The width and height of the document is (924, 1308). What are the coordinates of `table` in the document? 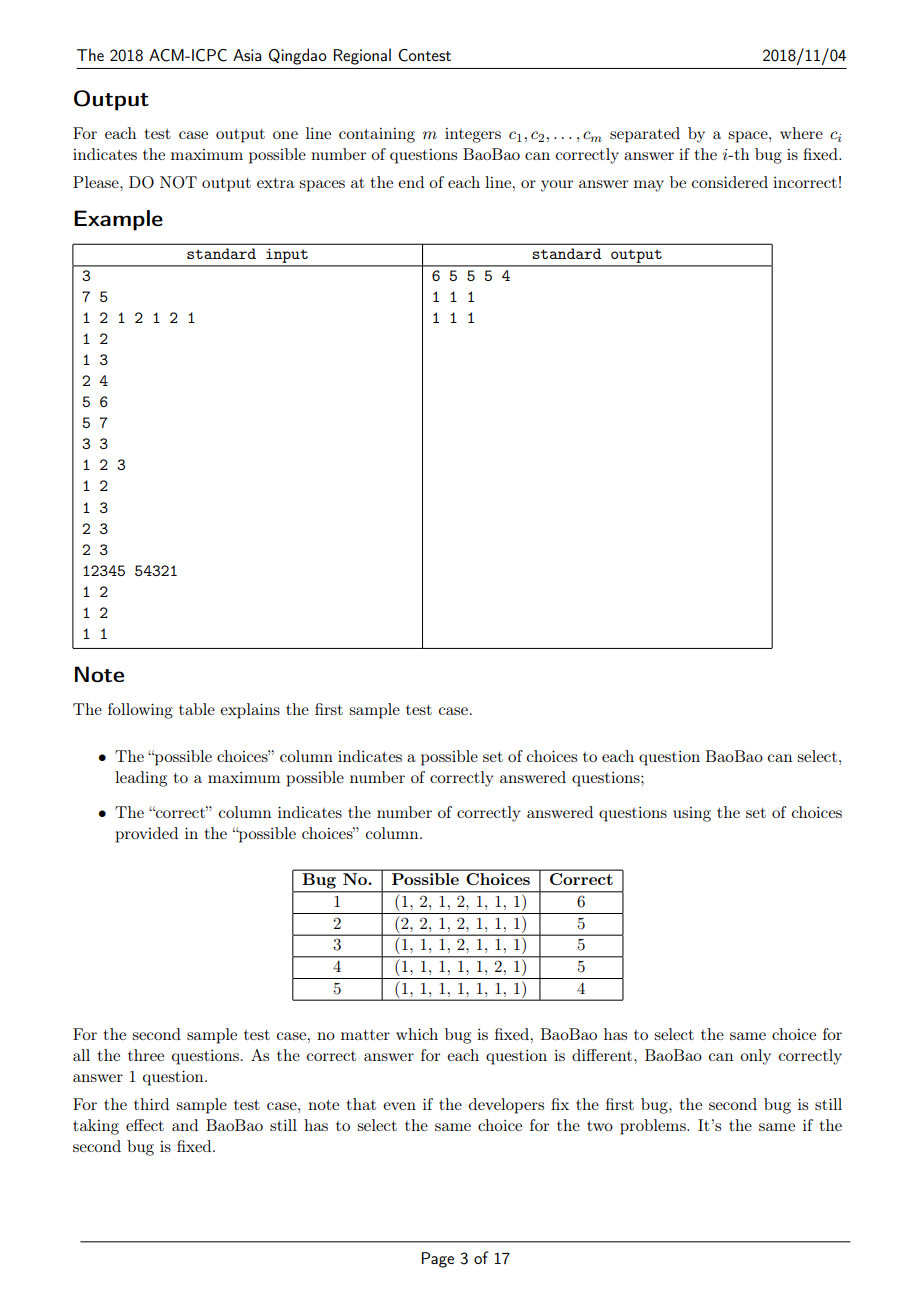 It's located at (197, 709).
